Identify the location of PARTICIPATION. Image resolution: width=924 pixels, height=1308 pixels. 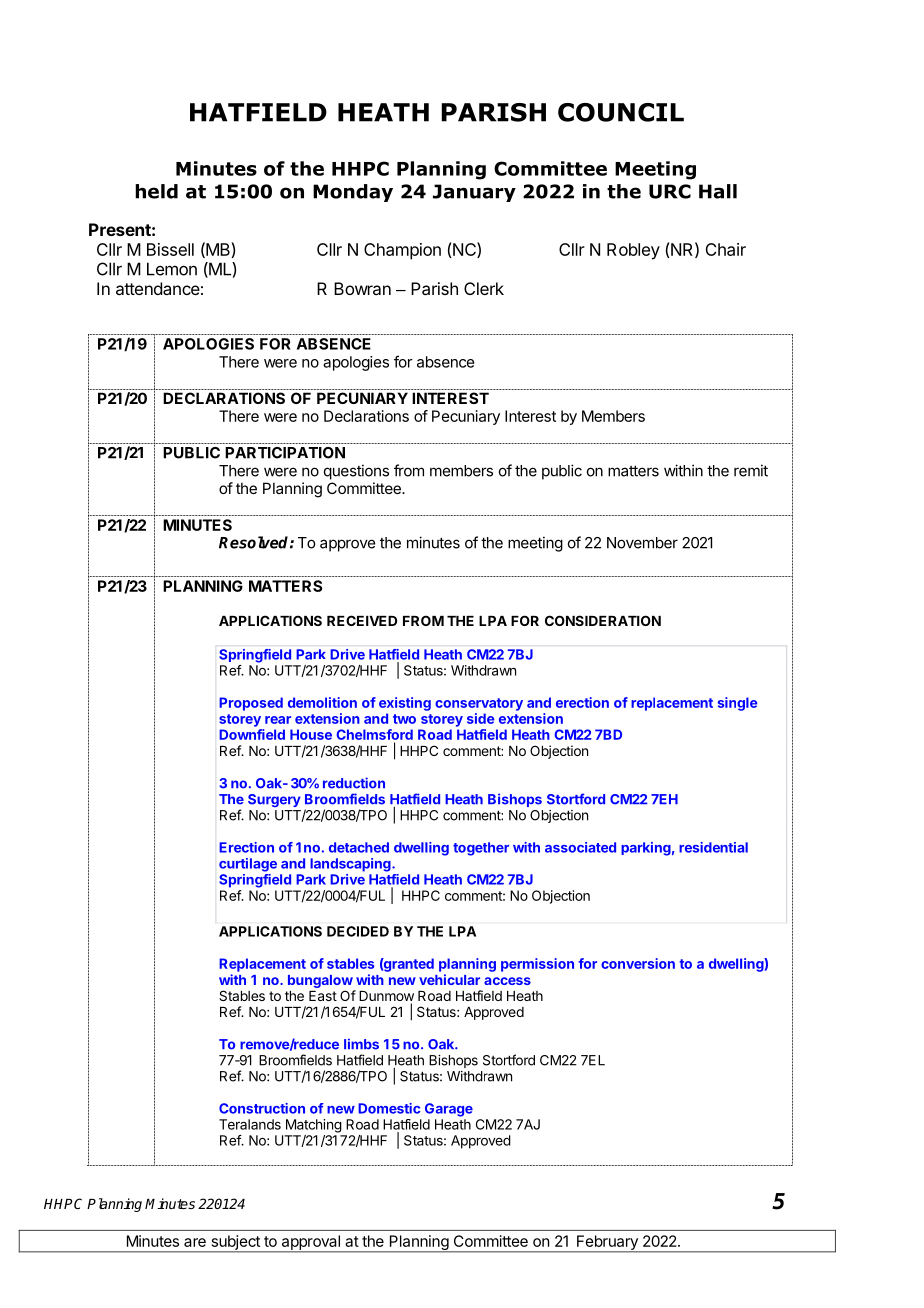
(285, 453).
